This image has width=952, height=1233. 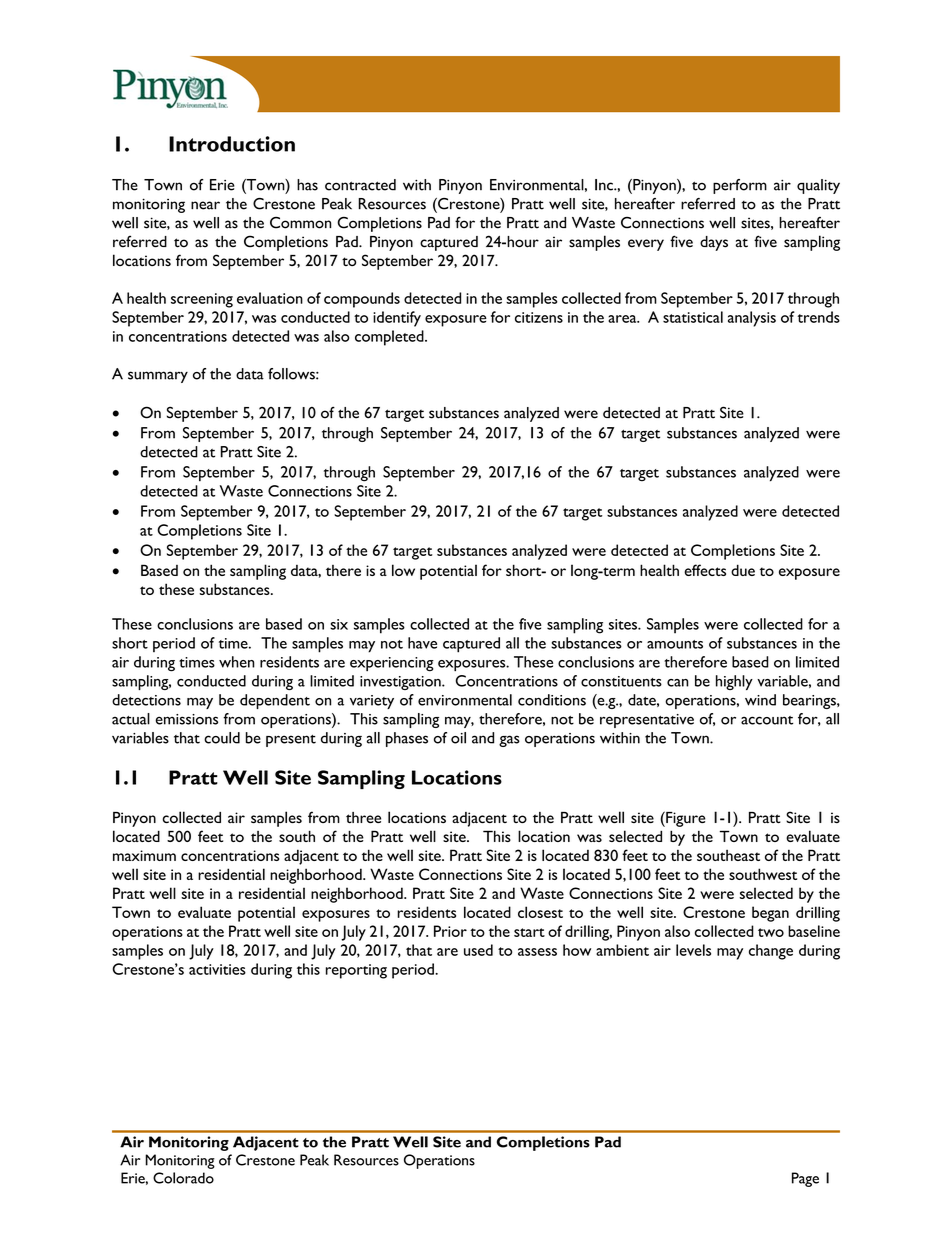 What do you see at coordinates (458, 738) in the image?
I see `oil` at bounding box center [458, 738].
